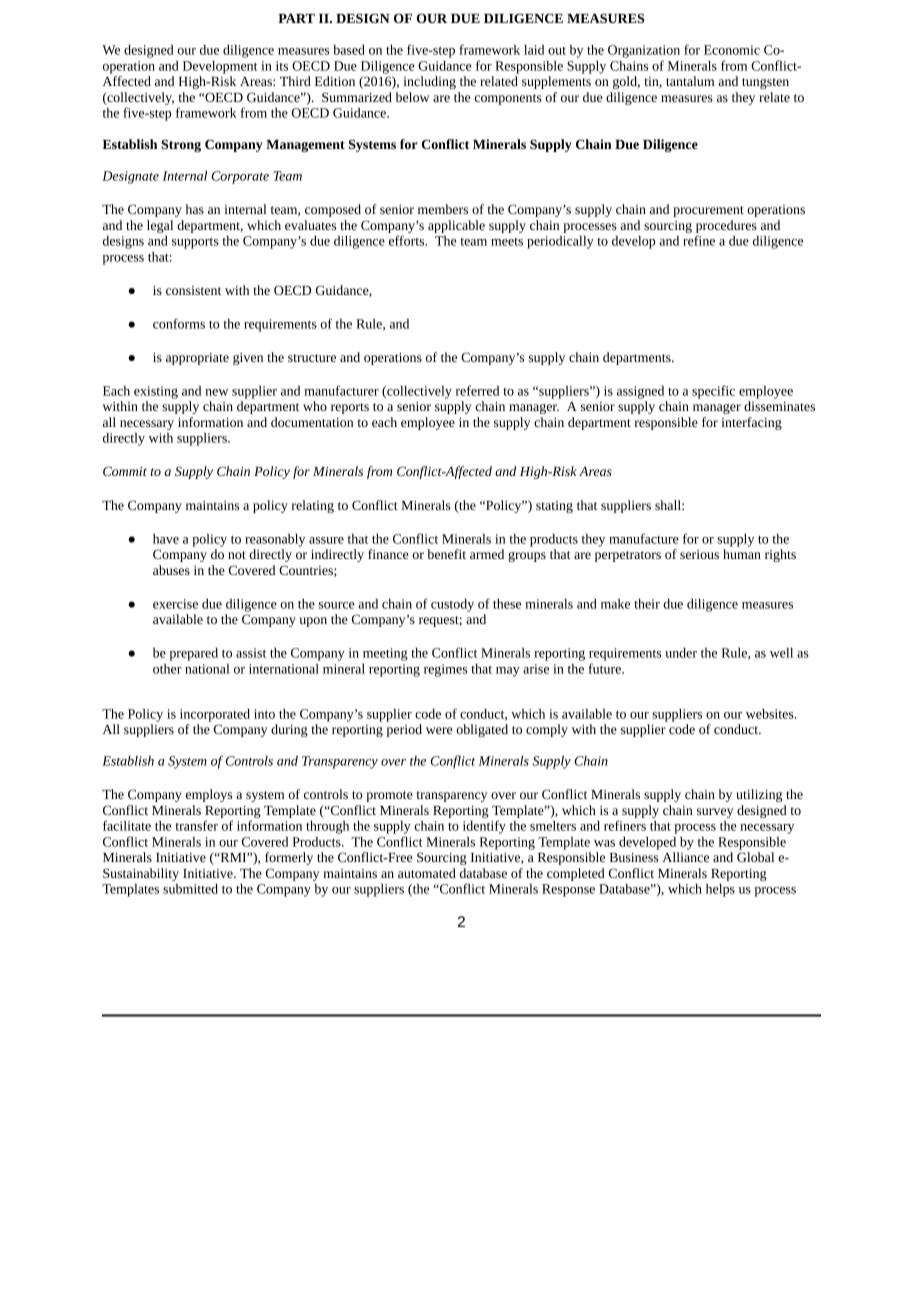  Describe the element at coordinates (282, 66) in the screenshot. I see `its` at that location.
